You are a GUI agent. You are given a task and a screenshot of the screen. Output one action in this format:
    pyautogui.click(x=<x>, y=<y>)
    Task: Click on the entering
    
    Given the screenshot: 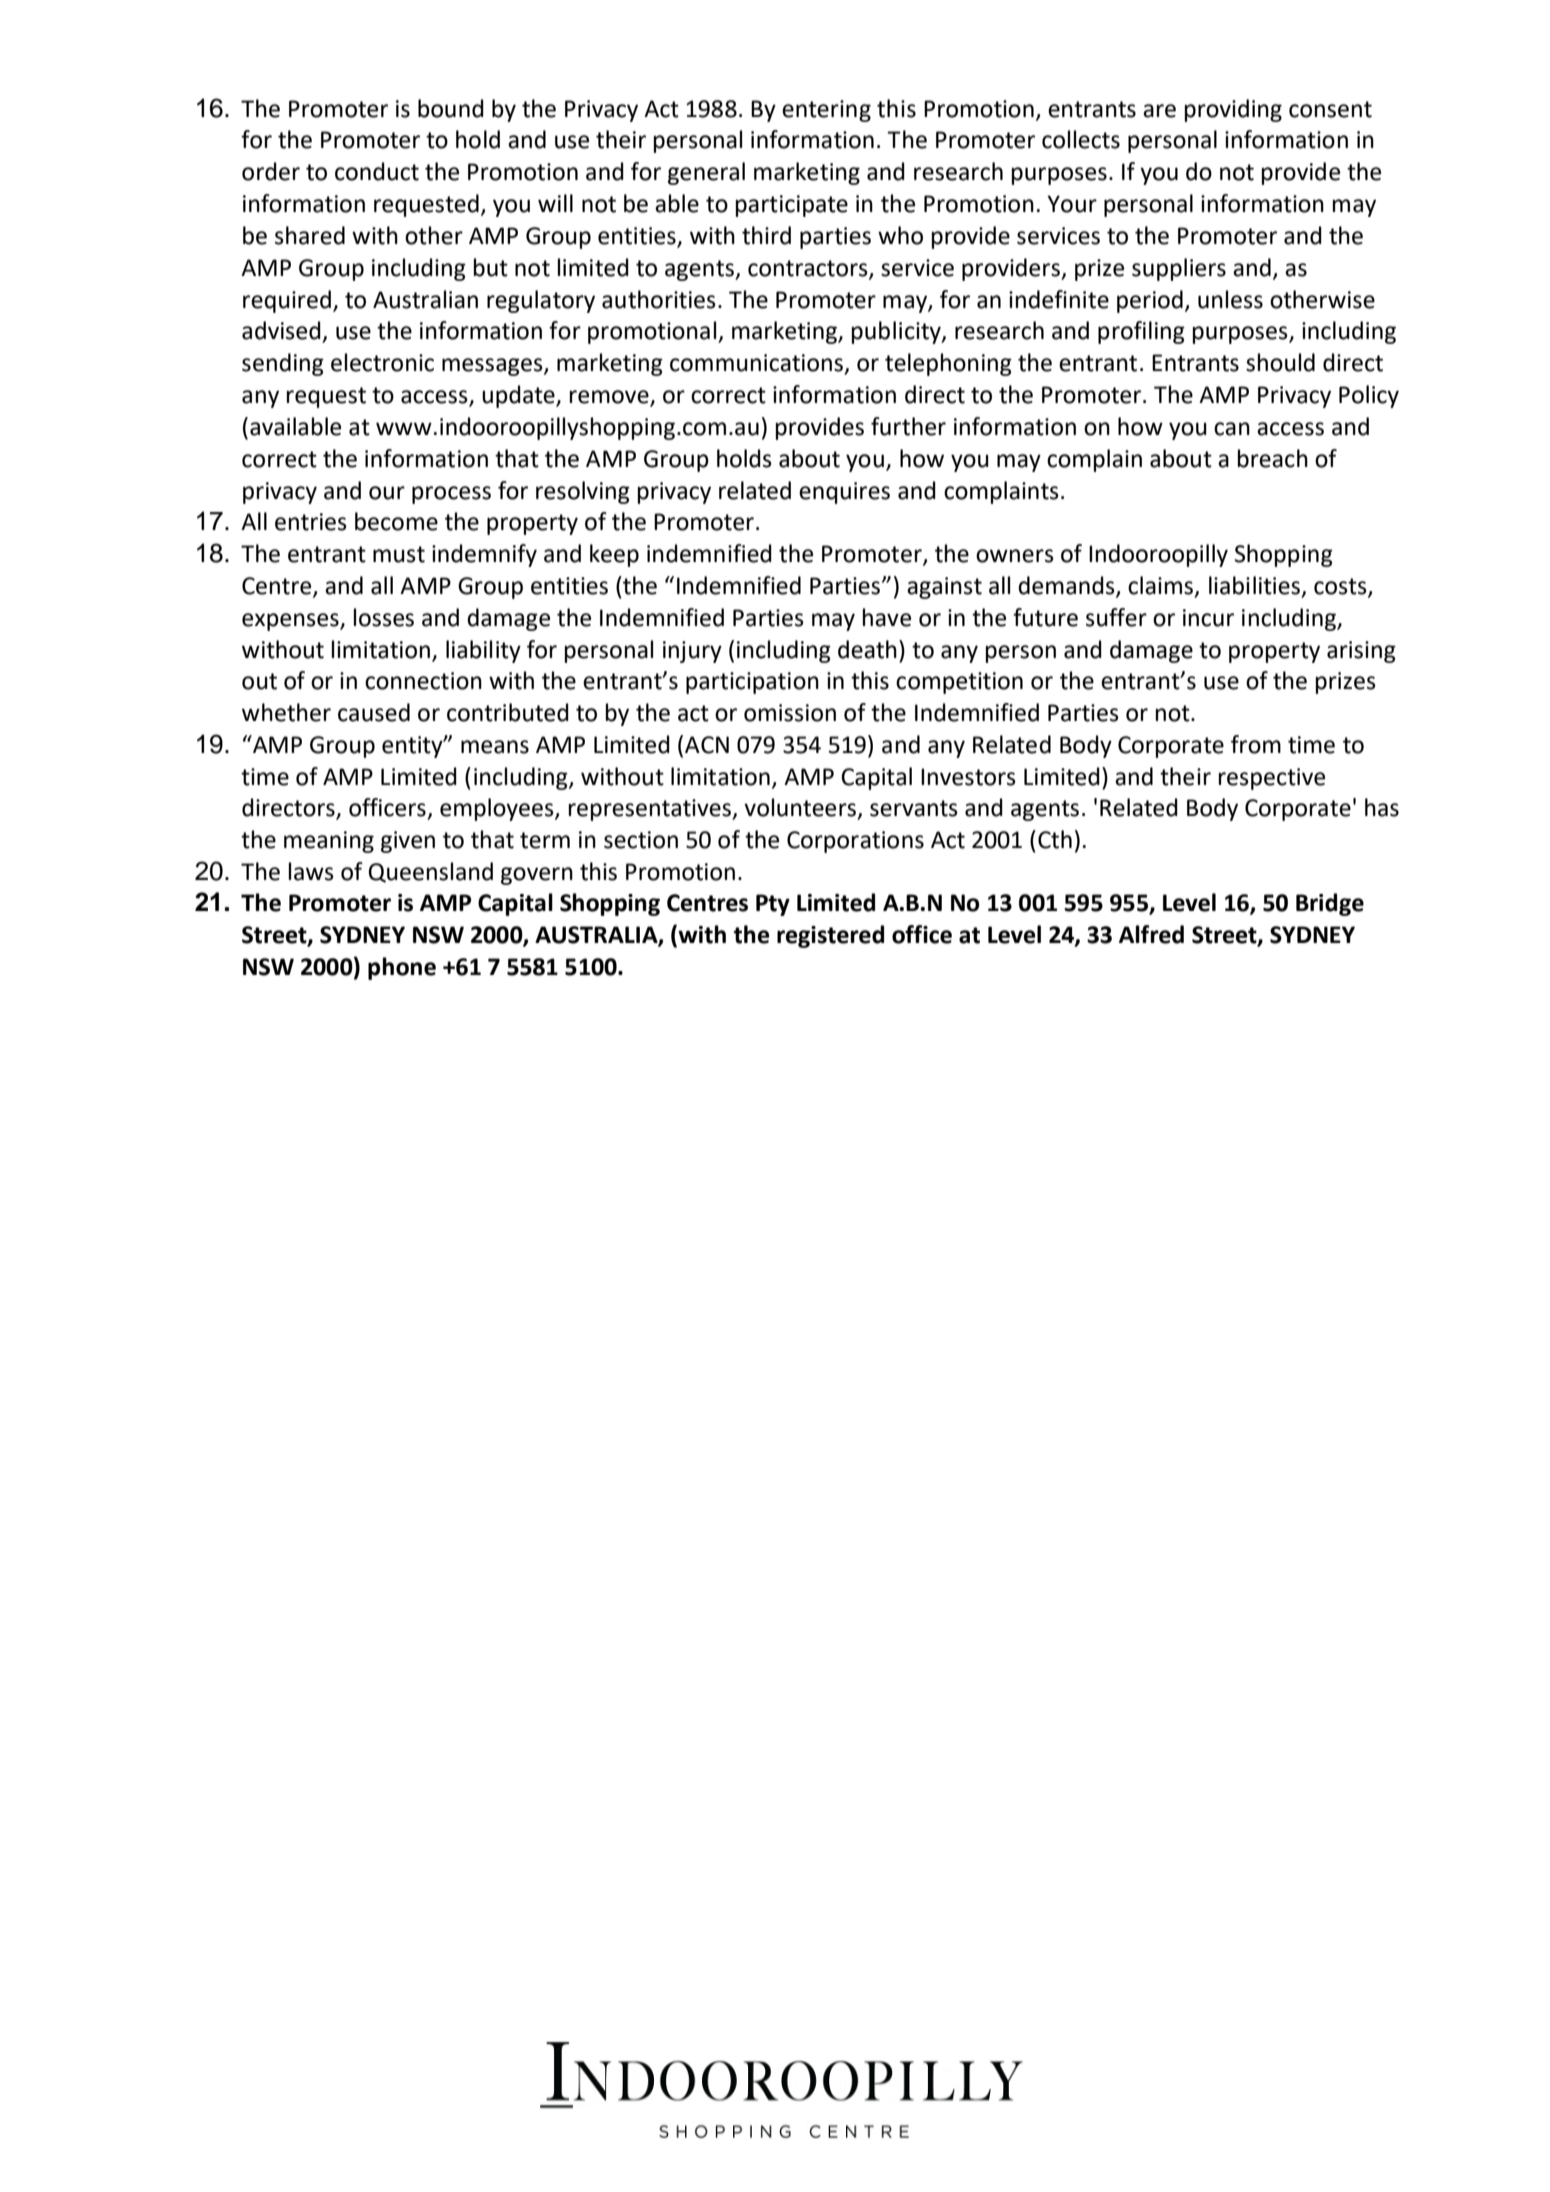 What is the action you would take?
    pyautogui.click(x=826, y=111)
